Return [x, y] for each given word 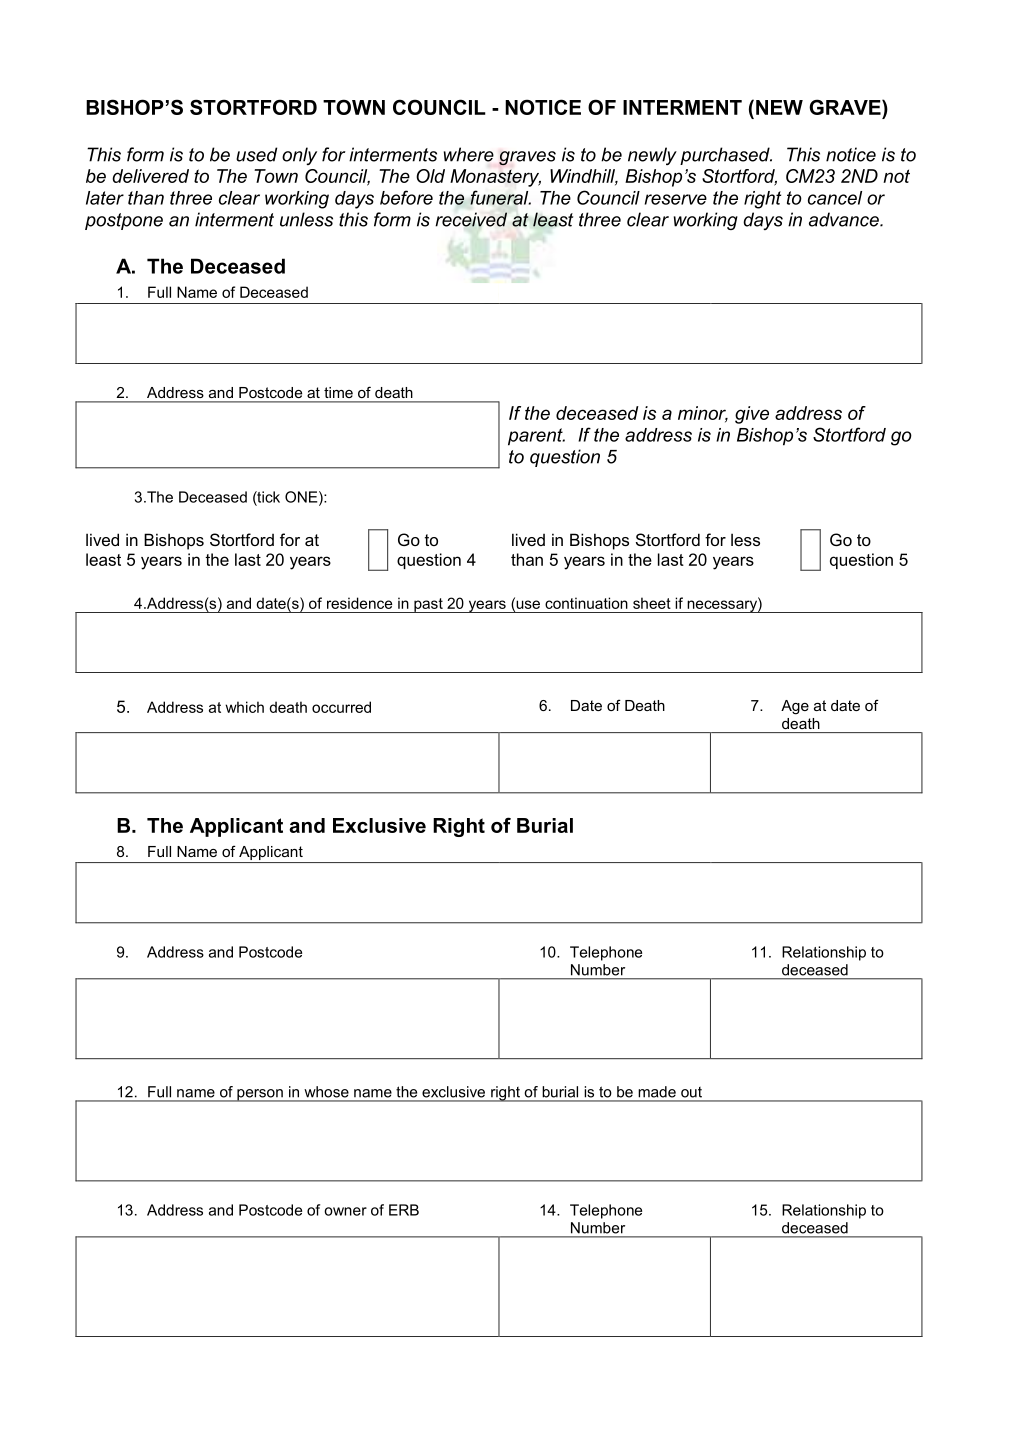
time [338, 392]
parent [536, 437]
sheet [652, 603]
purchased [726, 156]
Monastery [495, 178]
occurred [341, 707]
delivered [150, 176]
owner [345, 1211]
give [752, 415]
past [428, 605]
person [260, 1095]
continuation [586, 603]
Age [795, 707]
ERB [404, 1210]
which [244, 707]
